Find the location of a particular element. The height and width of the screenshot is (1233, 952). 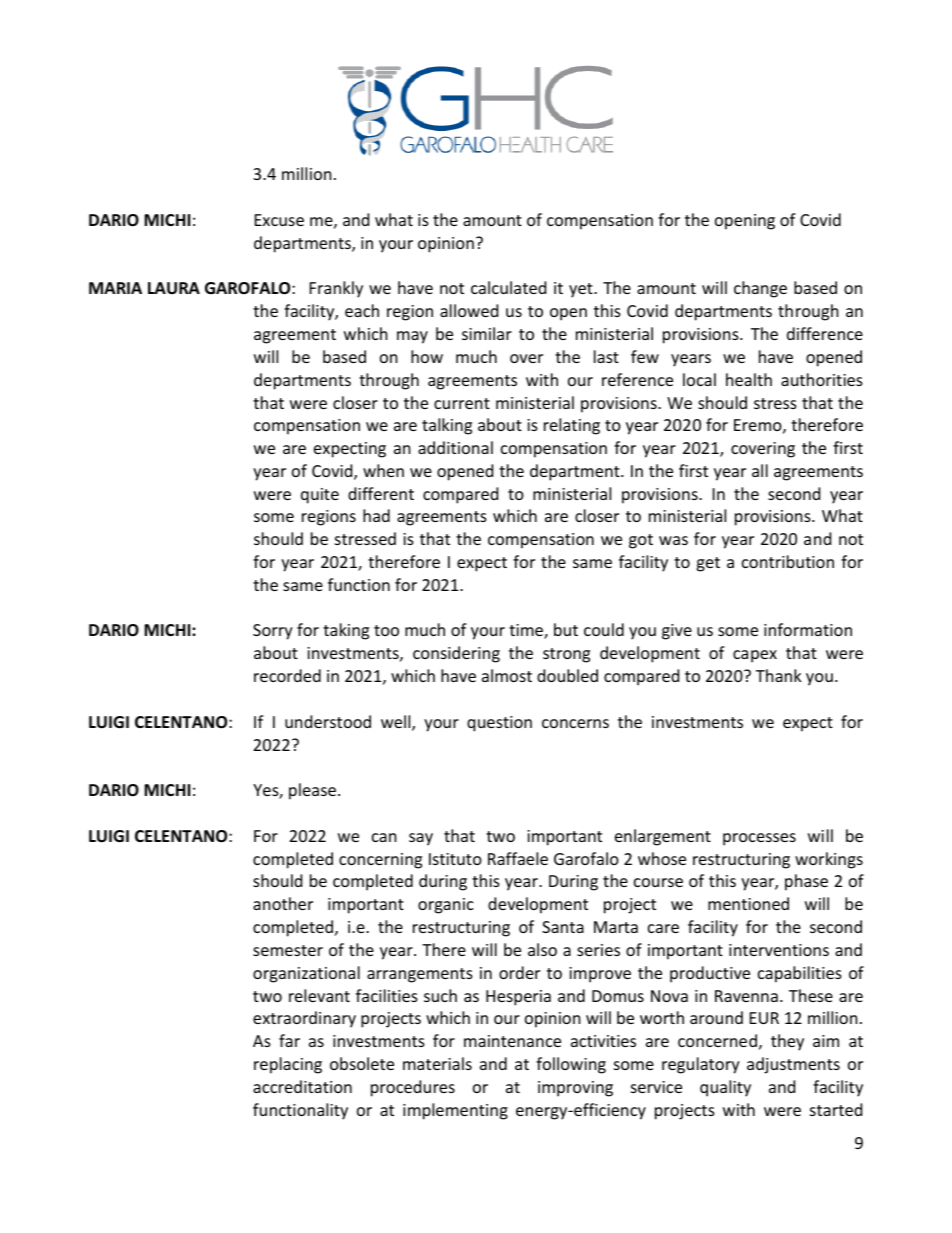

change is located at coordinates (760, 289).
